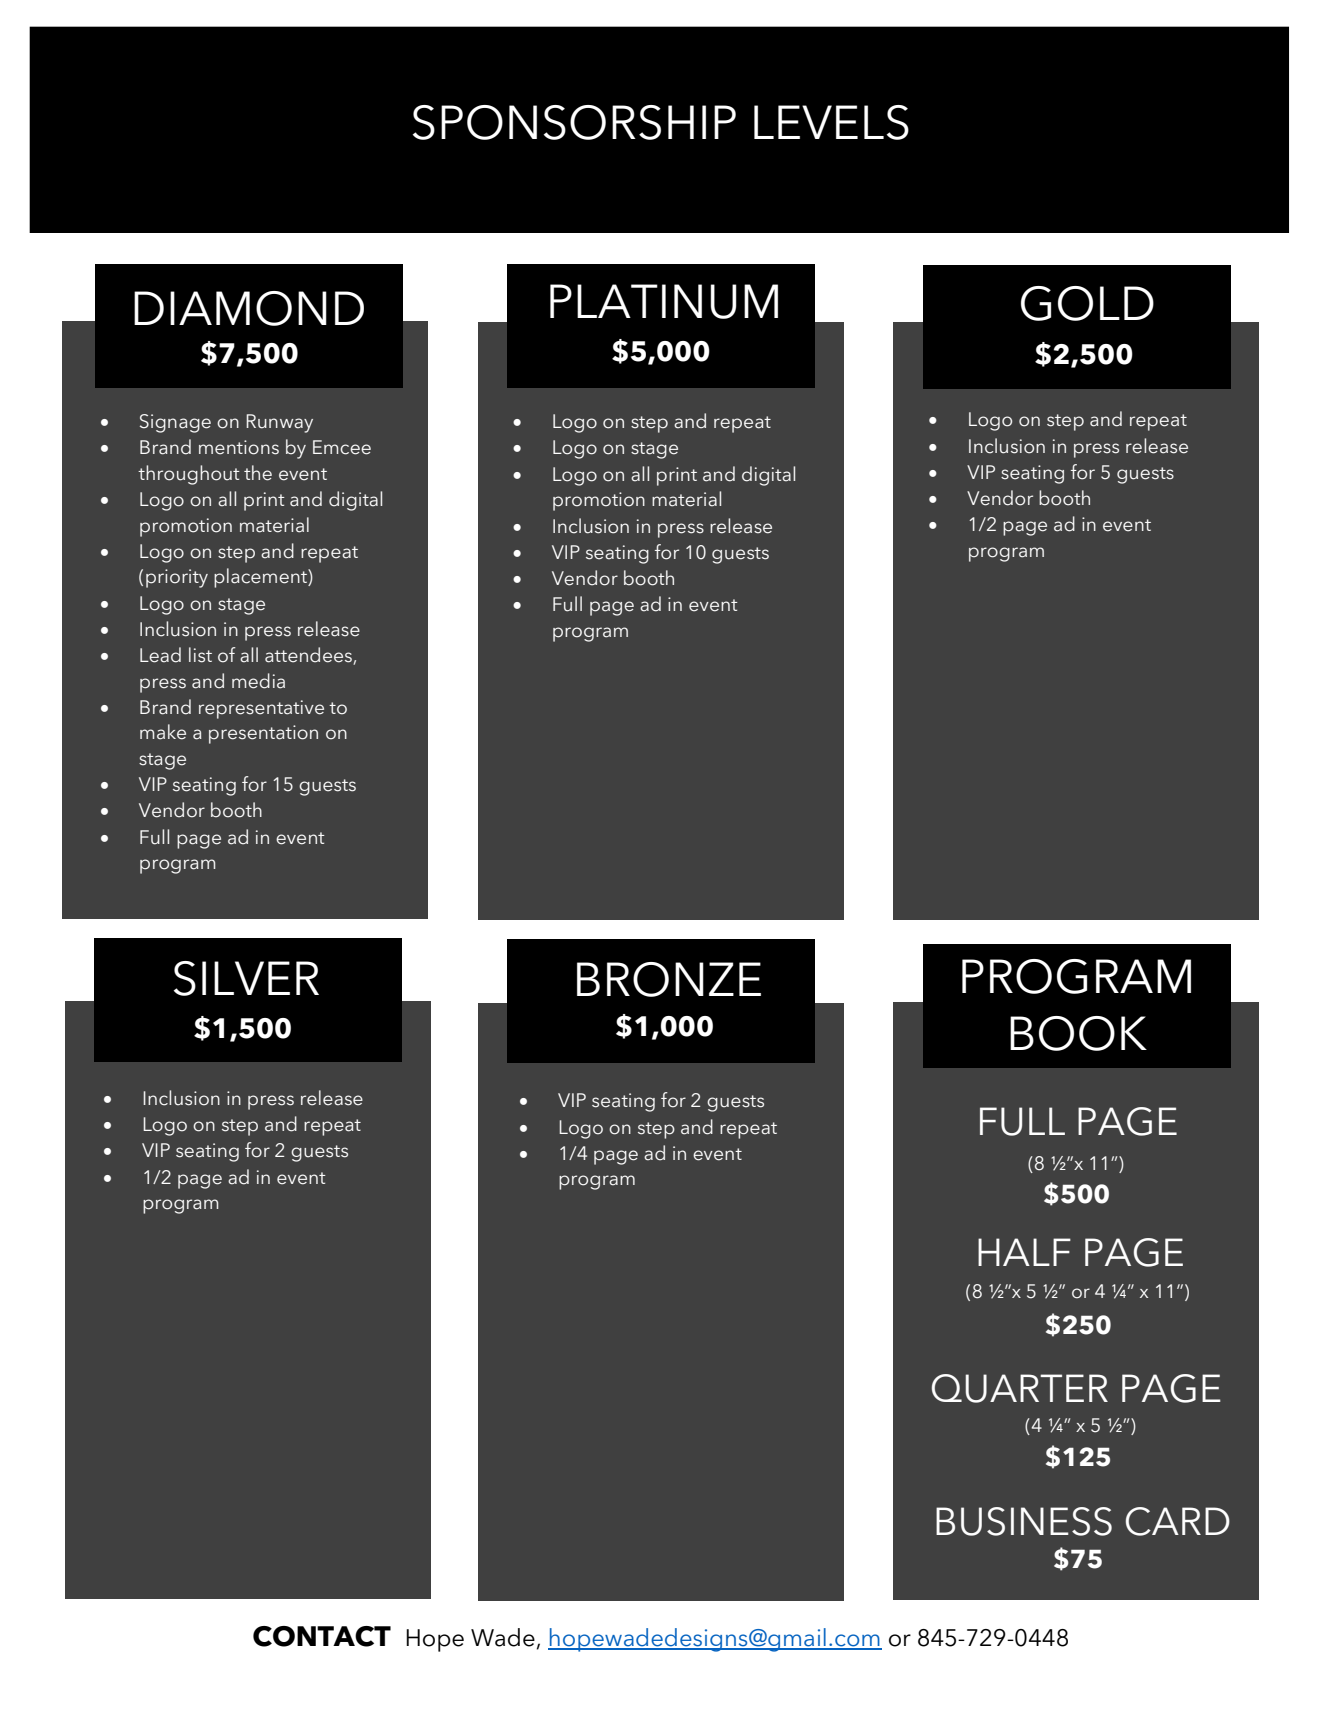 The width and height of the screenshot is (1322, 1711). Describe the element at coordinates (258, 681) in the screenshot. I see `media` at that location.
